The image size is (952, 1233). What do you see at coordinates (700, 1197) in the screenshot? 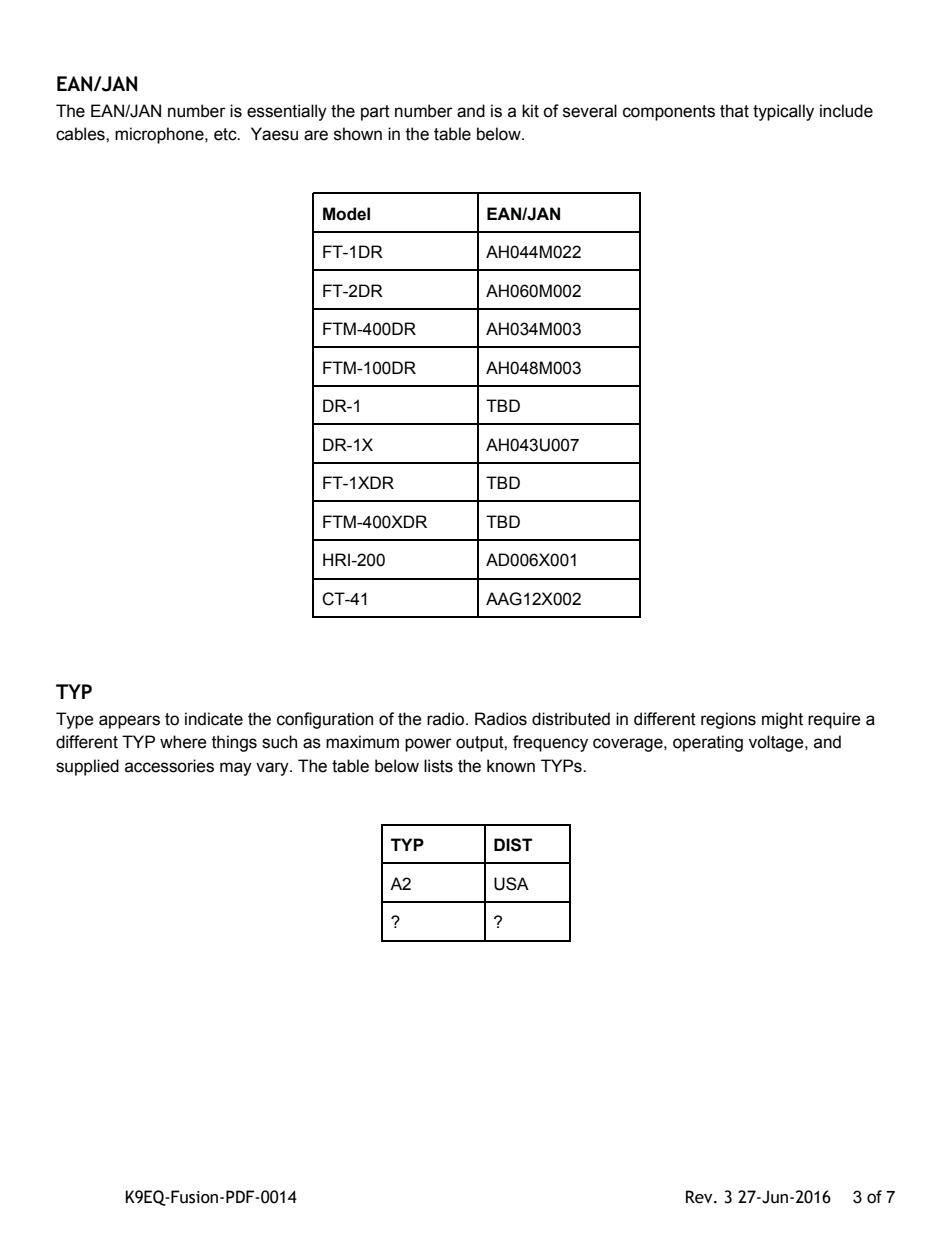
I see `Rev` at bounding box center [700, 1197].
